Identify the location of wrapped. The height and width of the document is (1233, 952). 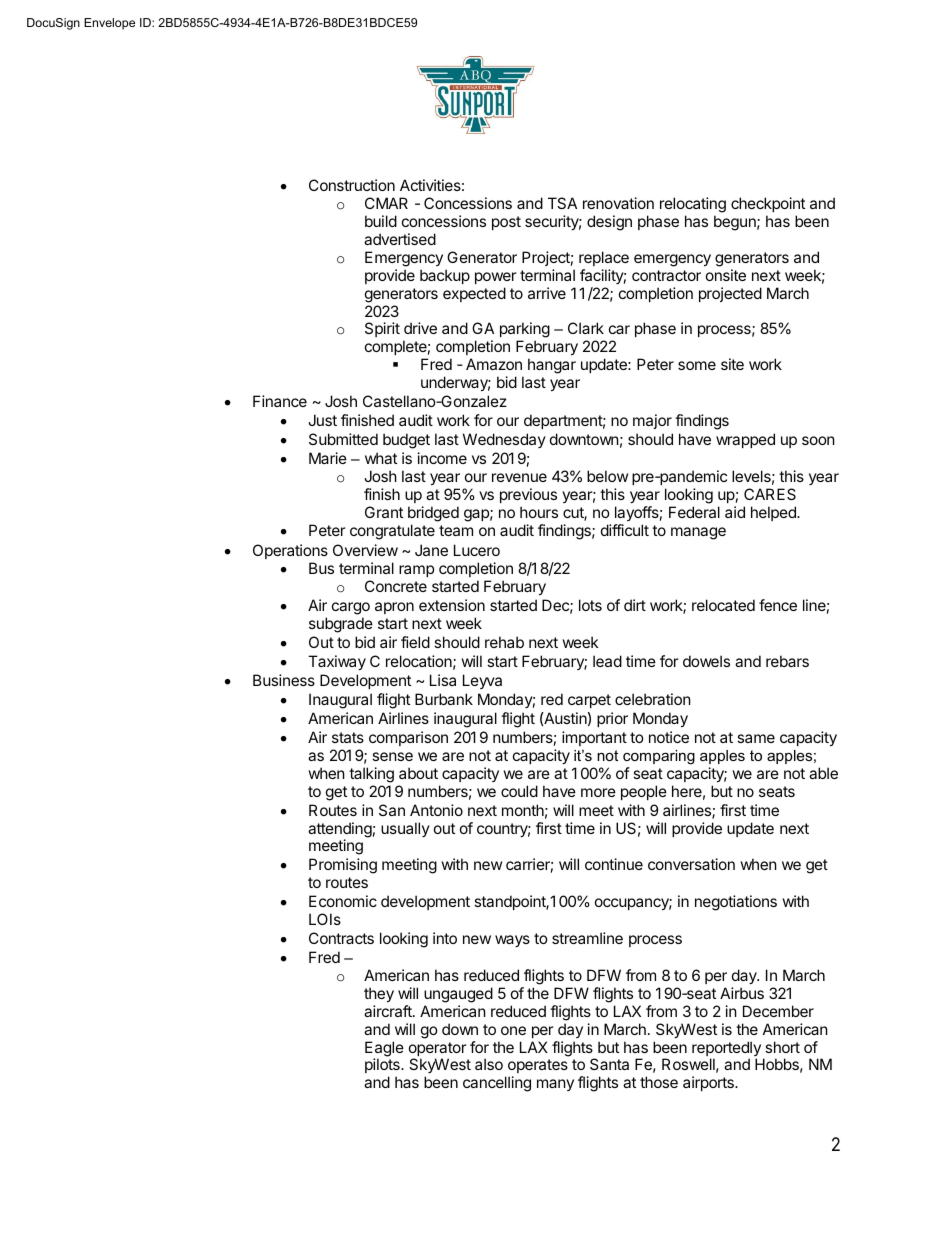
(745, 440).
